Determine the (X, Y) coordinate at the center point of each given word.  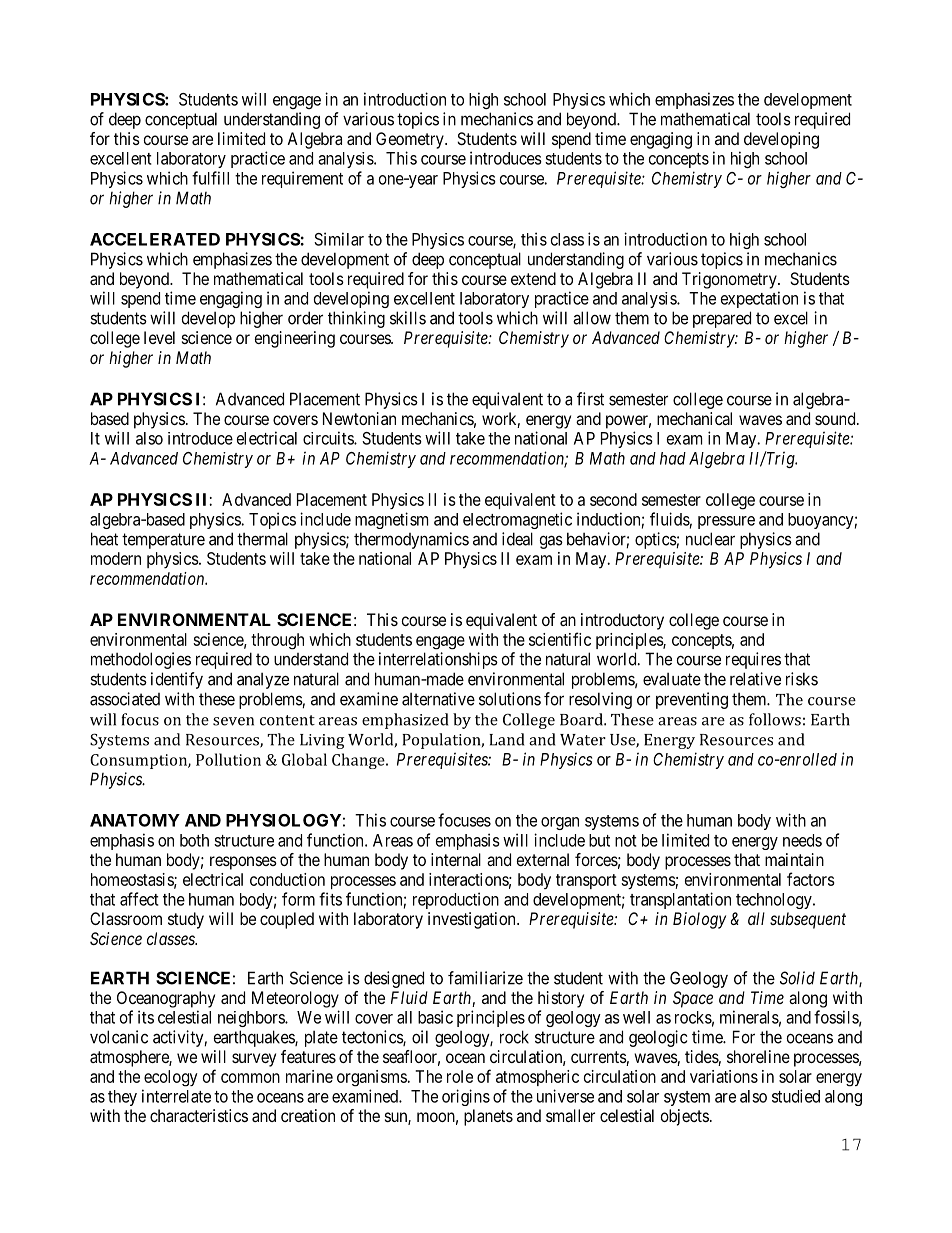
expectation (759, 299)
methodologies (141, 660)
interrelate (176, 1096)
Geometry (411, 140)
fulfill (210, 178)
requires (753, 660)
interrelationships (438, 660)
